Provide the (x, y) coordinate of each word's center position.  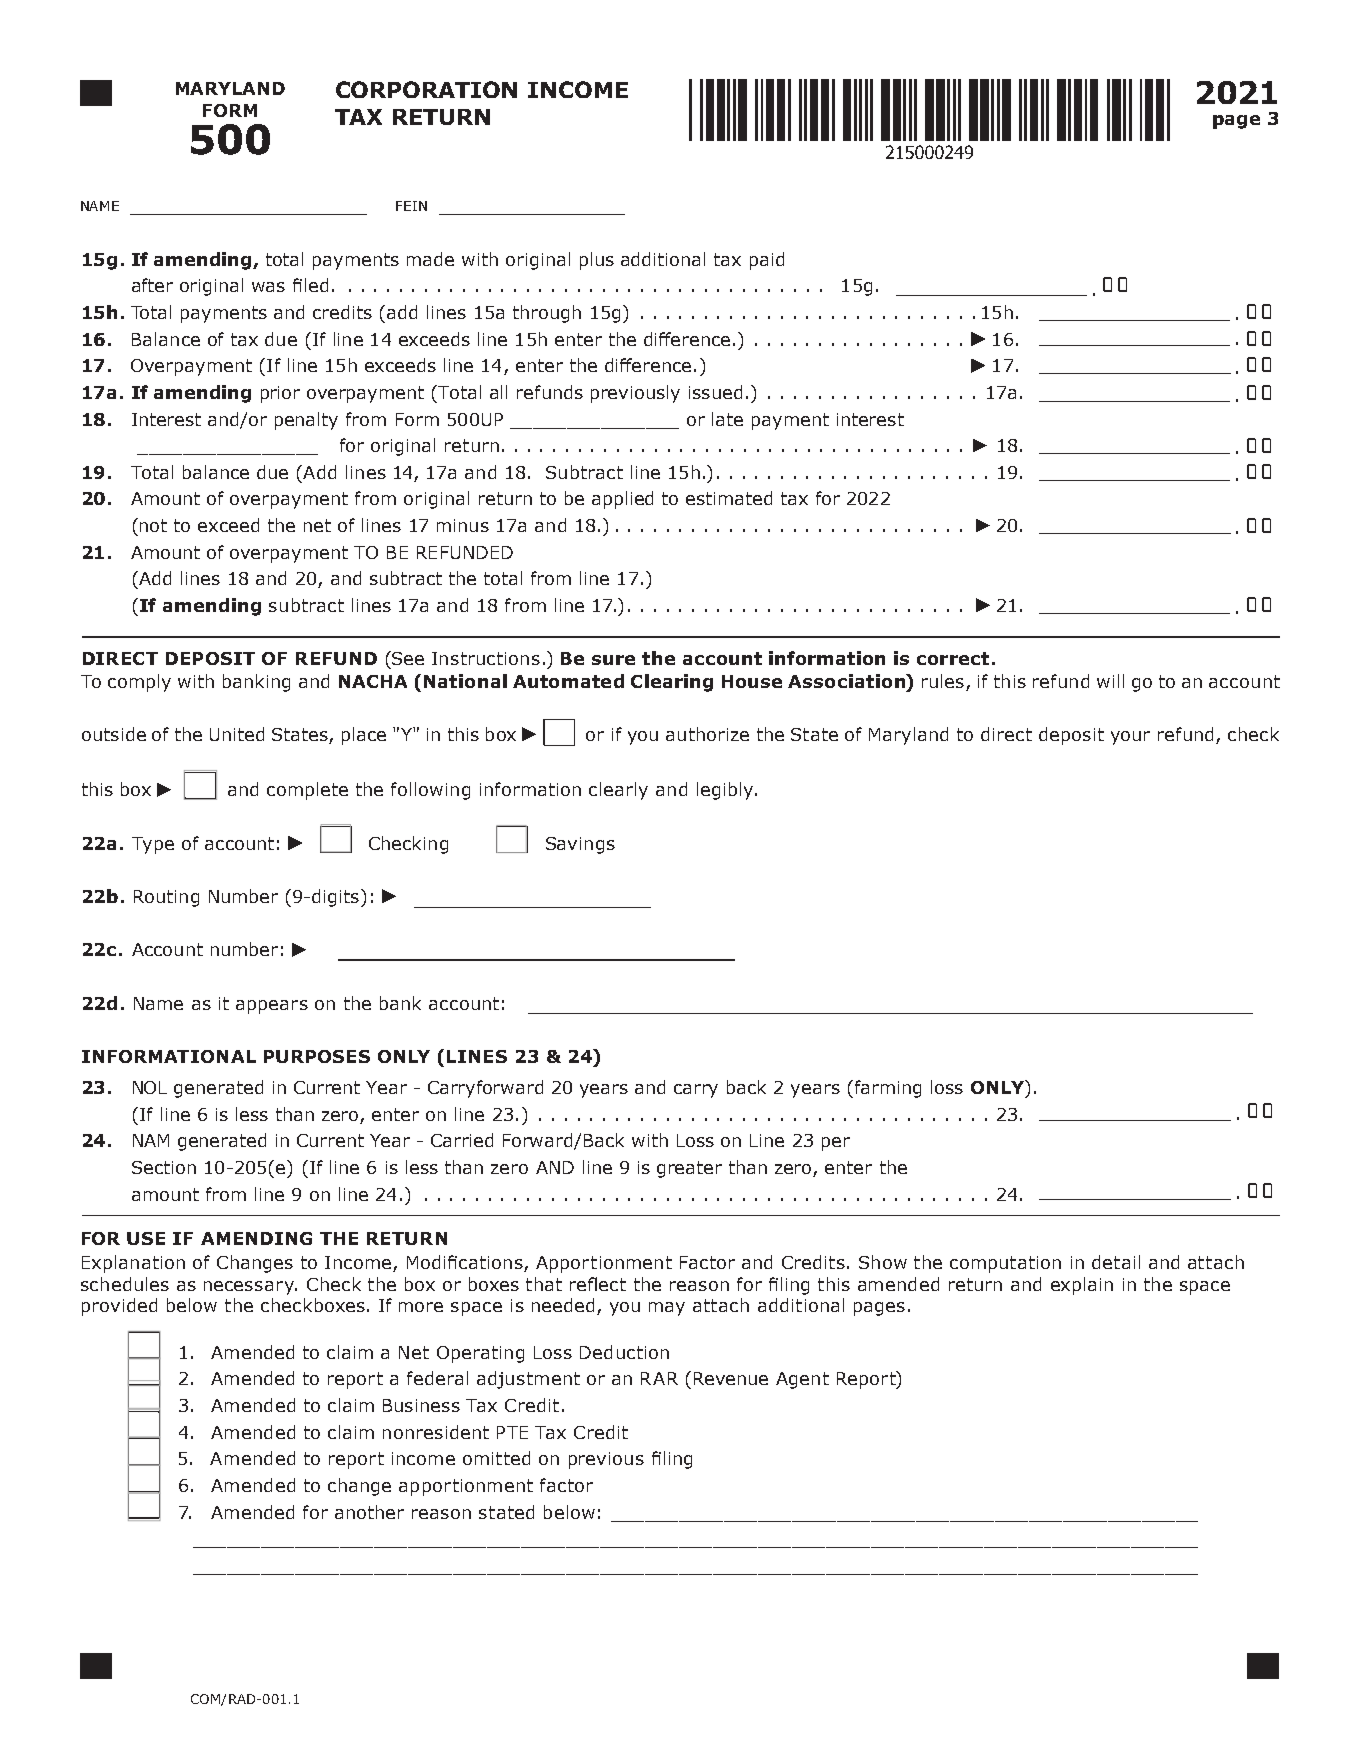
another (369, 1512)
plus (597, 261)
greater (689, 1169)
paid (767, 261)
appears (272, 1007)
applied (622, 500)
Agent (802, 1380)
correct (953, 658)
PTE (512, 1432)
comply (139, 683)
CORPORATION (426, 89)
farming (886, 1089)
